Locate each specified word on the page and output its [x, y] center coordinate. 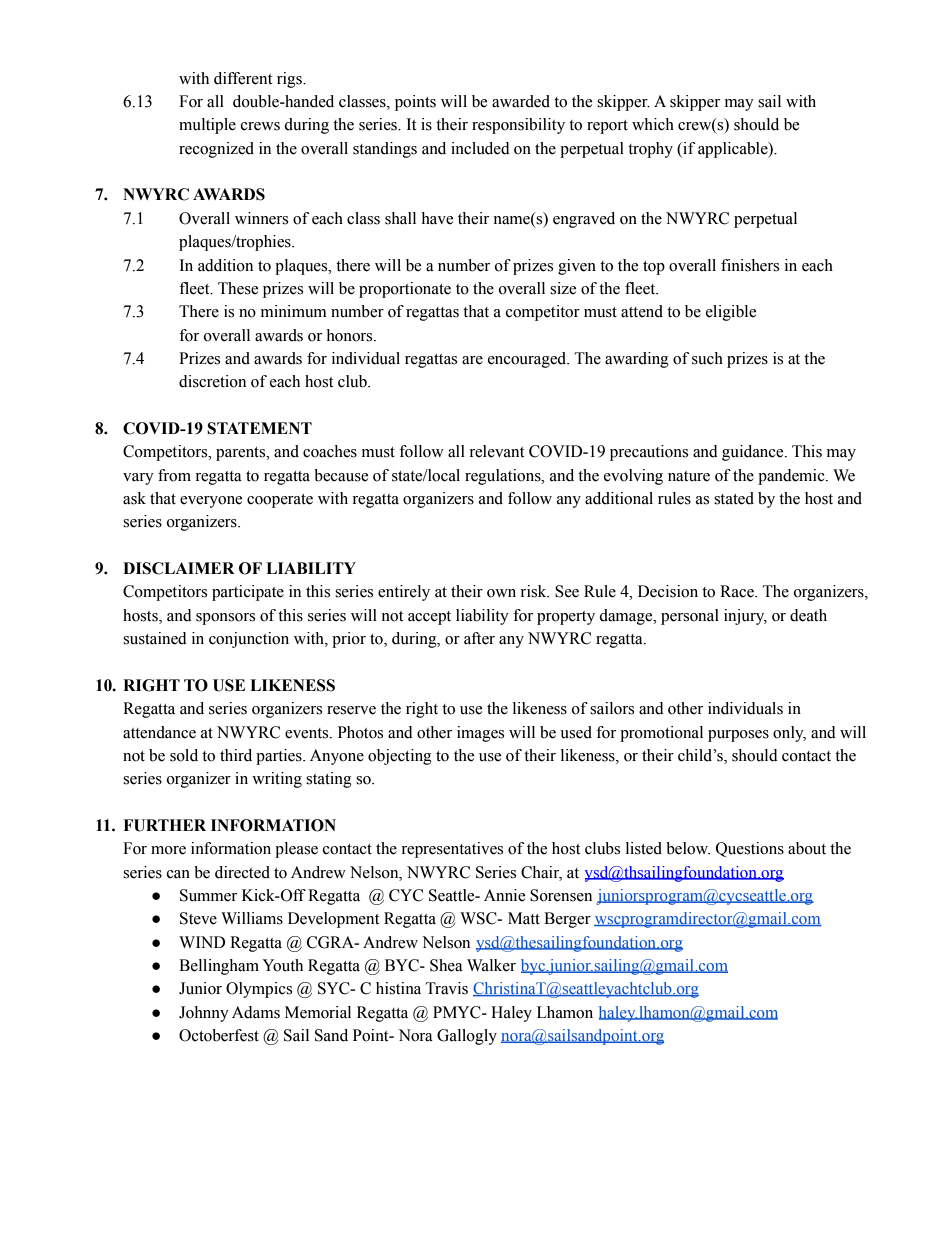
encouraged [528, 360]
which [653, 124]
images [480, 734]
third [236, 755]
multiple [207, 126]
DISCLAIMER [179, 568]
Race [738, 591]
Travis [447, 988]
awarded [521, 101]
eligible [731, 313]
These [238, 288]
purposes [738, 736]
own [501, 593]
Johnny [204, 1014]
